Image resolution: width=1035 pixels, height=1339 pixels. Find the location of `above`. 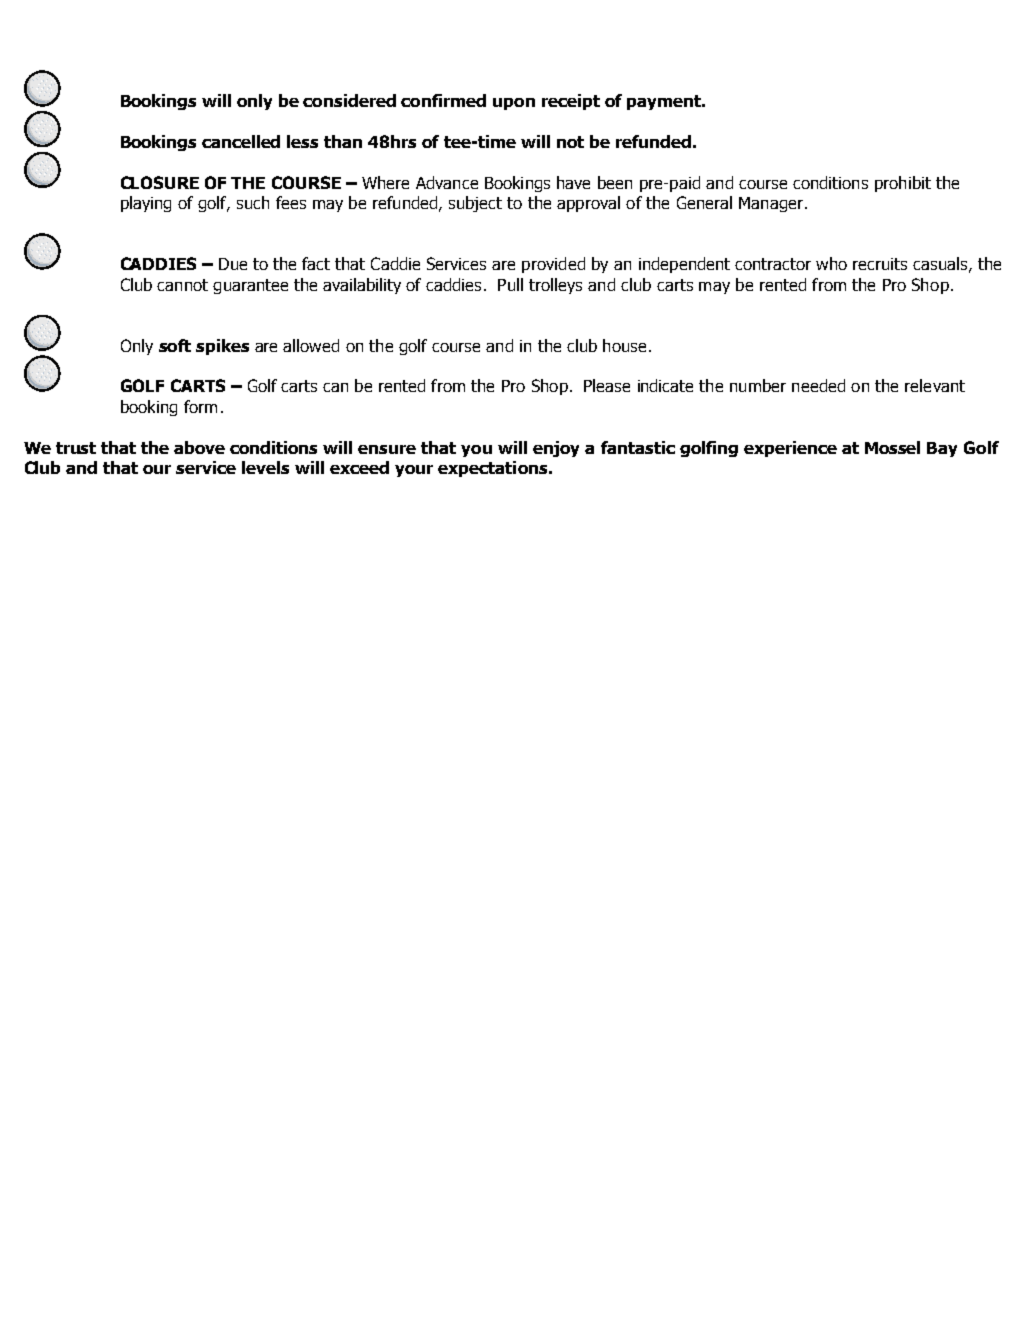

above is located at coordinates (199, 447).
